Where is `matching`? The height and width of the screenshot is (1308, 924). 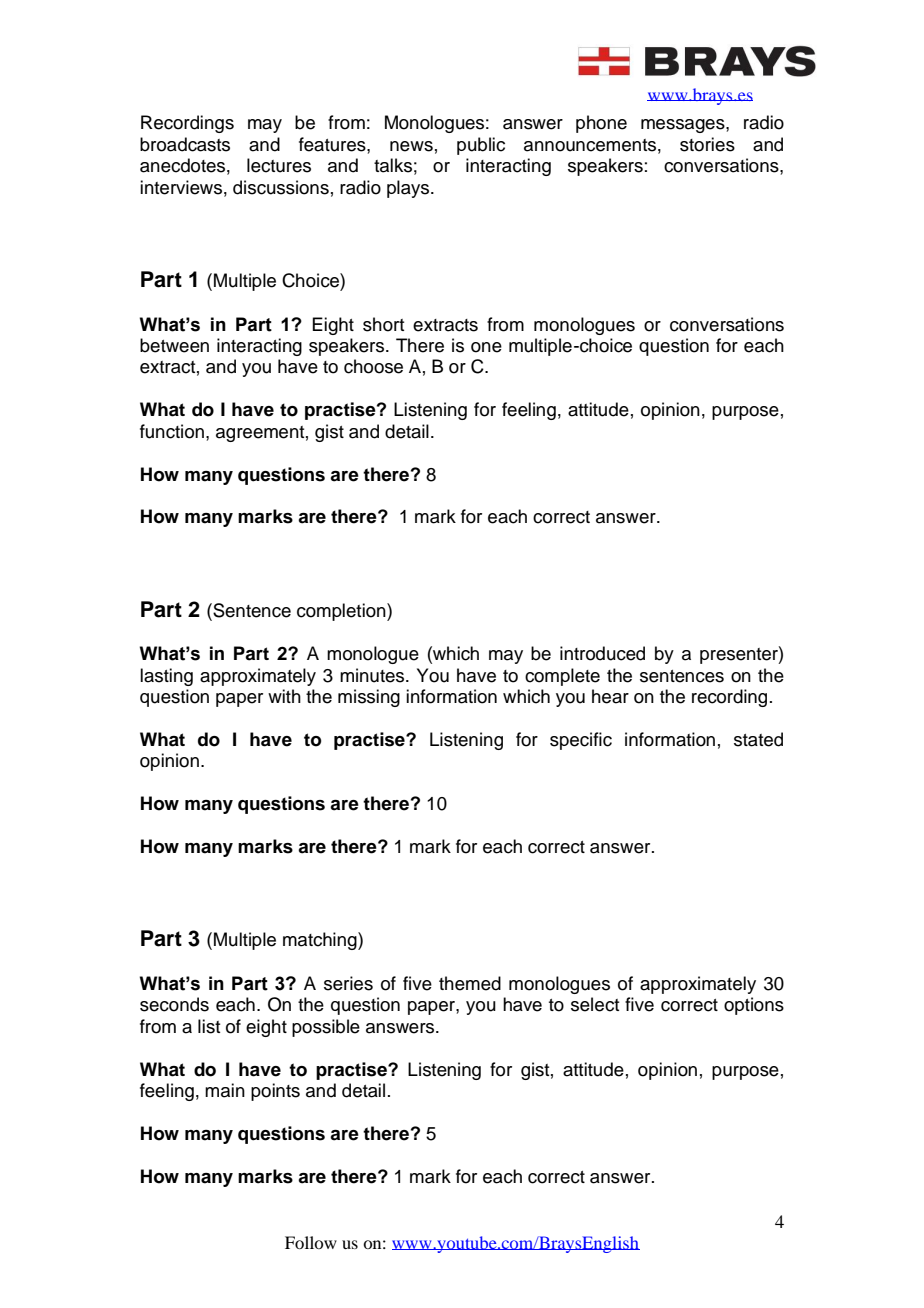 matching is located at coordinates (321, 941).
